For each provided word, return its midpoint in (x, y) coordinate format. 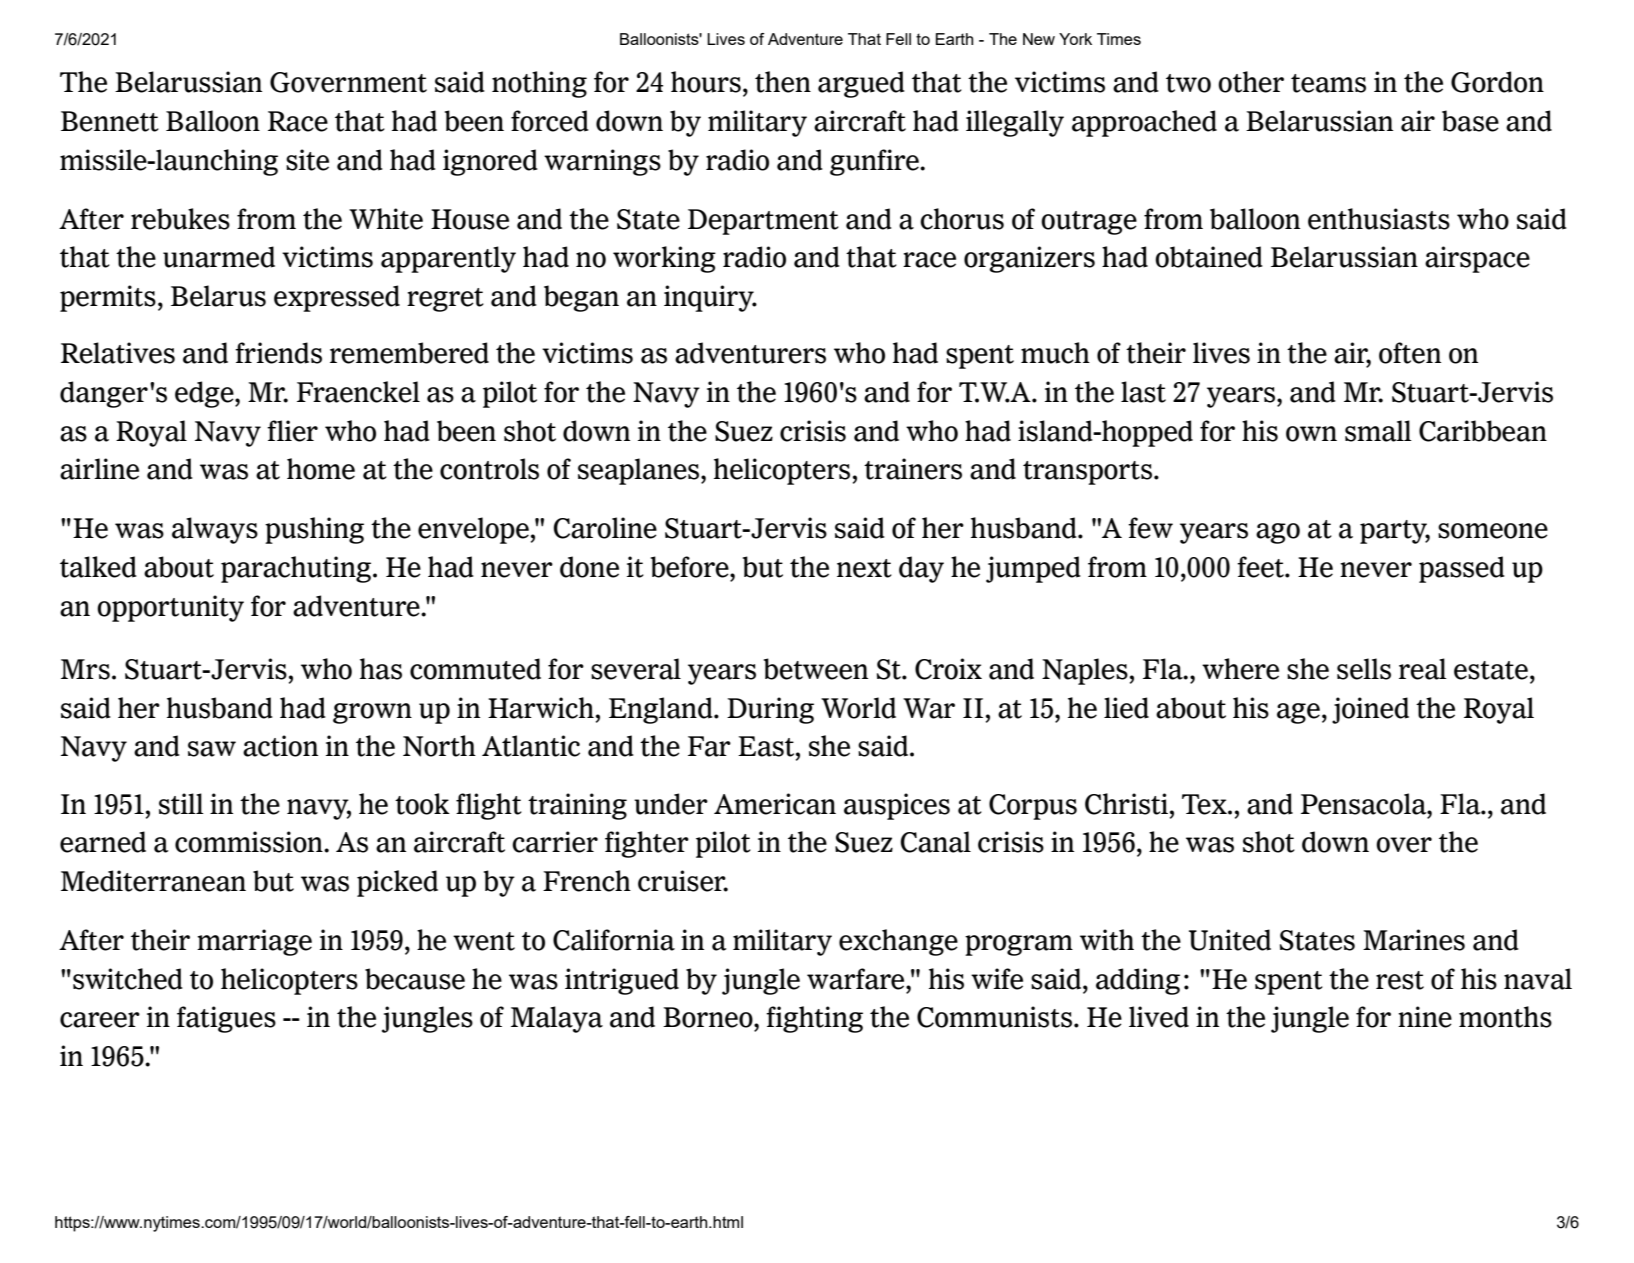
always (215, 530)
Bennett (110, 121)
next (864, 568)
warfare (857, 979)
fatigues (226, 1019)
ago (1278, 533)
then (783, 82)
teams (1328, 83)
